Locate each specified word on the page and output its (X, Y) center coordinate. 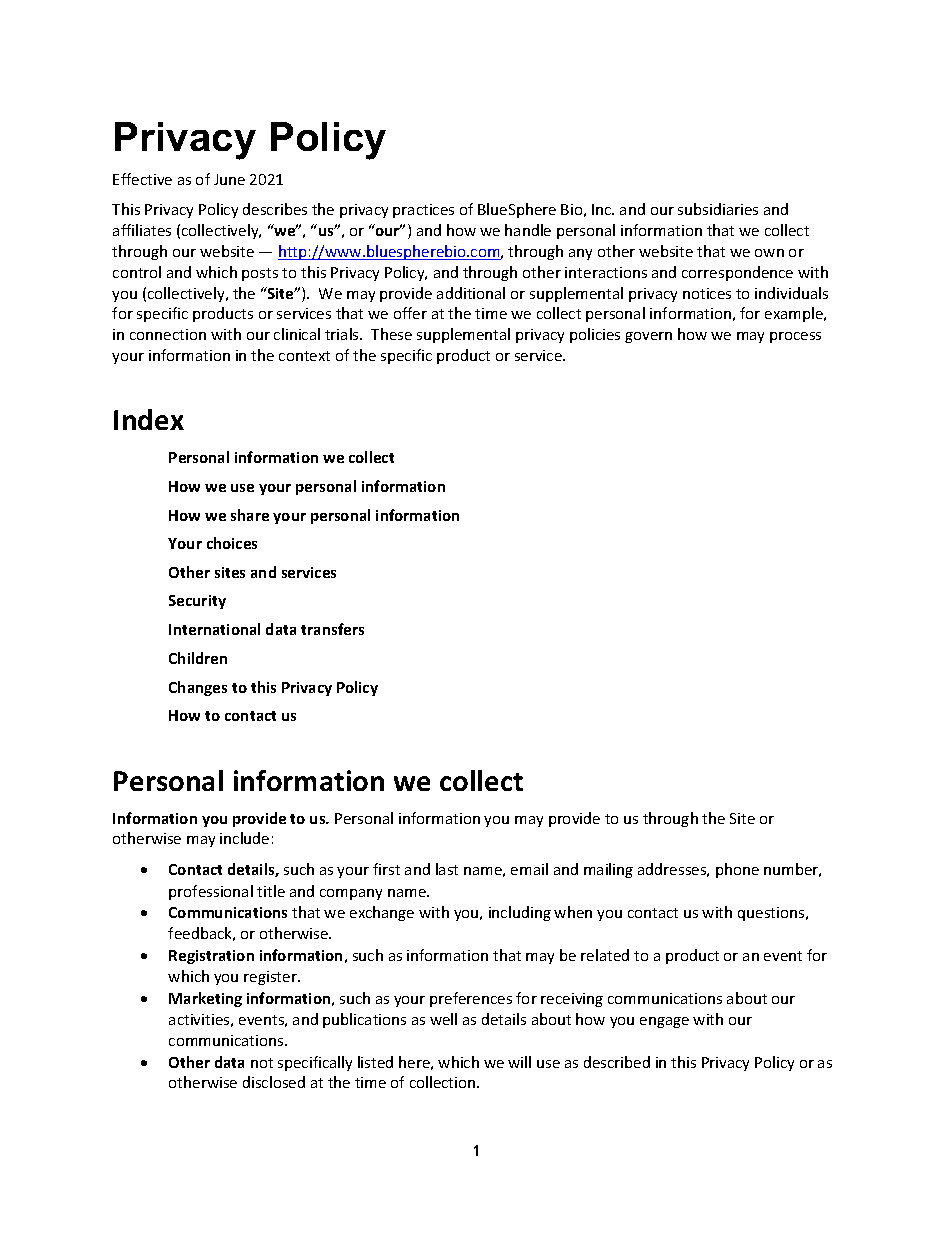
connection (168, 334)
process (795, 337)
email (529, 869)
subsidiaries (718, 209)
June (229, 179)
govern (648, 337)
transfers (332, 629)
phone (737, 870)
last (447, 869)
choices (232, 543)
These (391, 334)
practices (423, 211)
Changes (198, 688)
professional (211, 892)
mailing (608, 870)
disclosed (274, 1082)
